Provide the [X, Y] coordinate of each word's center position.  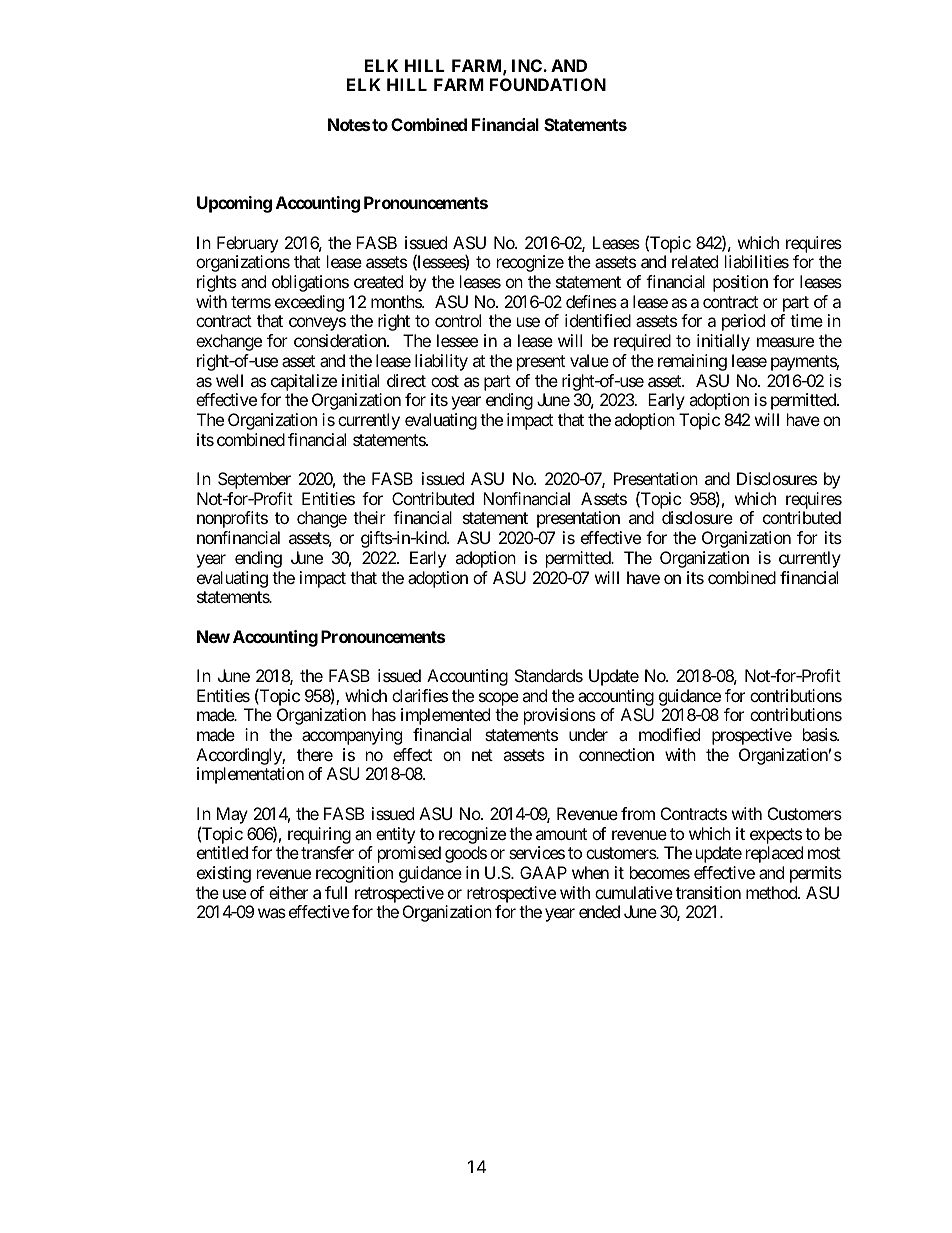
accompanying [352, 736]
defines [591, 301]
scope [499, 699]
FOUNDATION [548, 84]
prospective [752, 736]
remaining [692, 362]
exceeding [309, 303]
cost [445, 381]
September [254, 480]
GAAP [543, 872]
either [288, 892]
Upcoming [234, 204]
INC [528, 65]
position [740, 283]
